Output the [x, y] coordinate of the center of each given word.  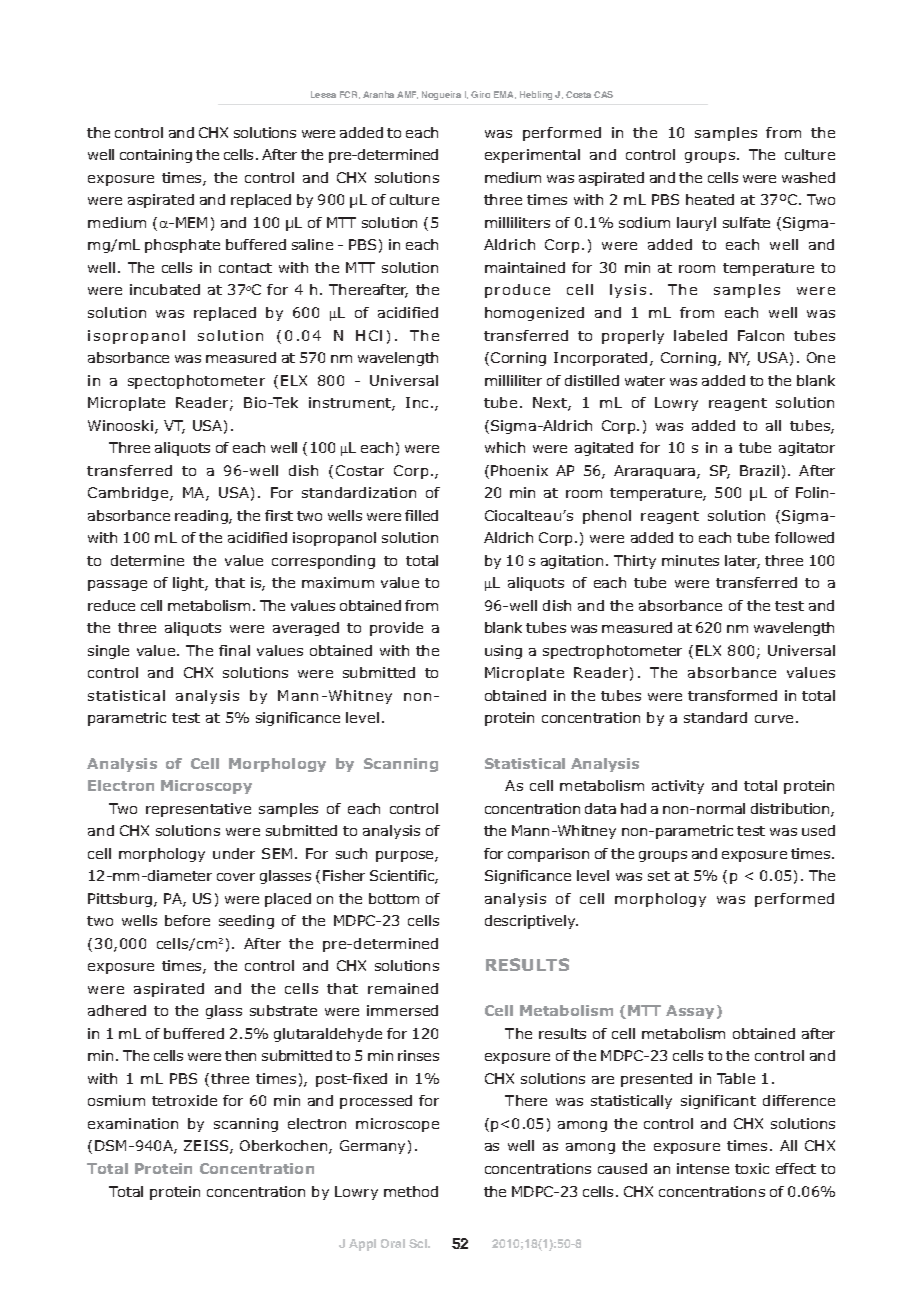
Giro [480, 94]
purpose [406, 856]
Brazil [759, 470]
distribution [791, 810]
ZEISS [207, 1147]
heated [710, 199]
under [234, 853]
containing [156, 156]
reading [202, 517]
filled [421, 515]
